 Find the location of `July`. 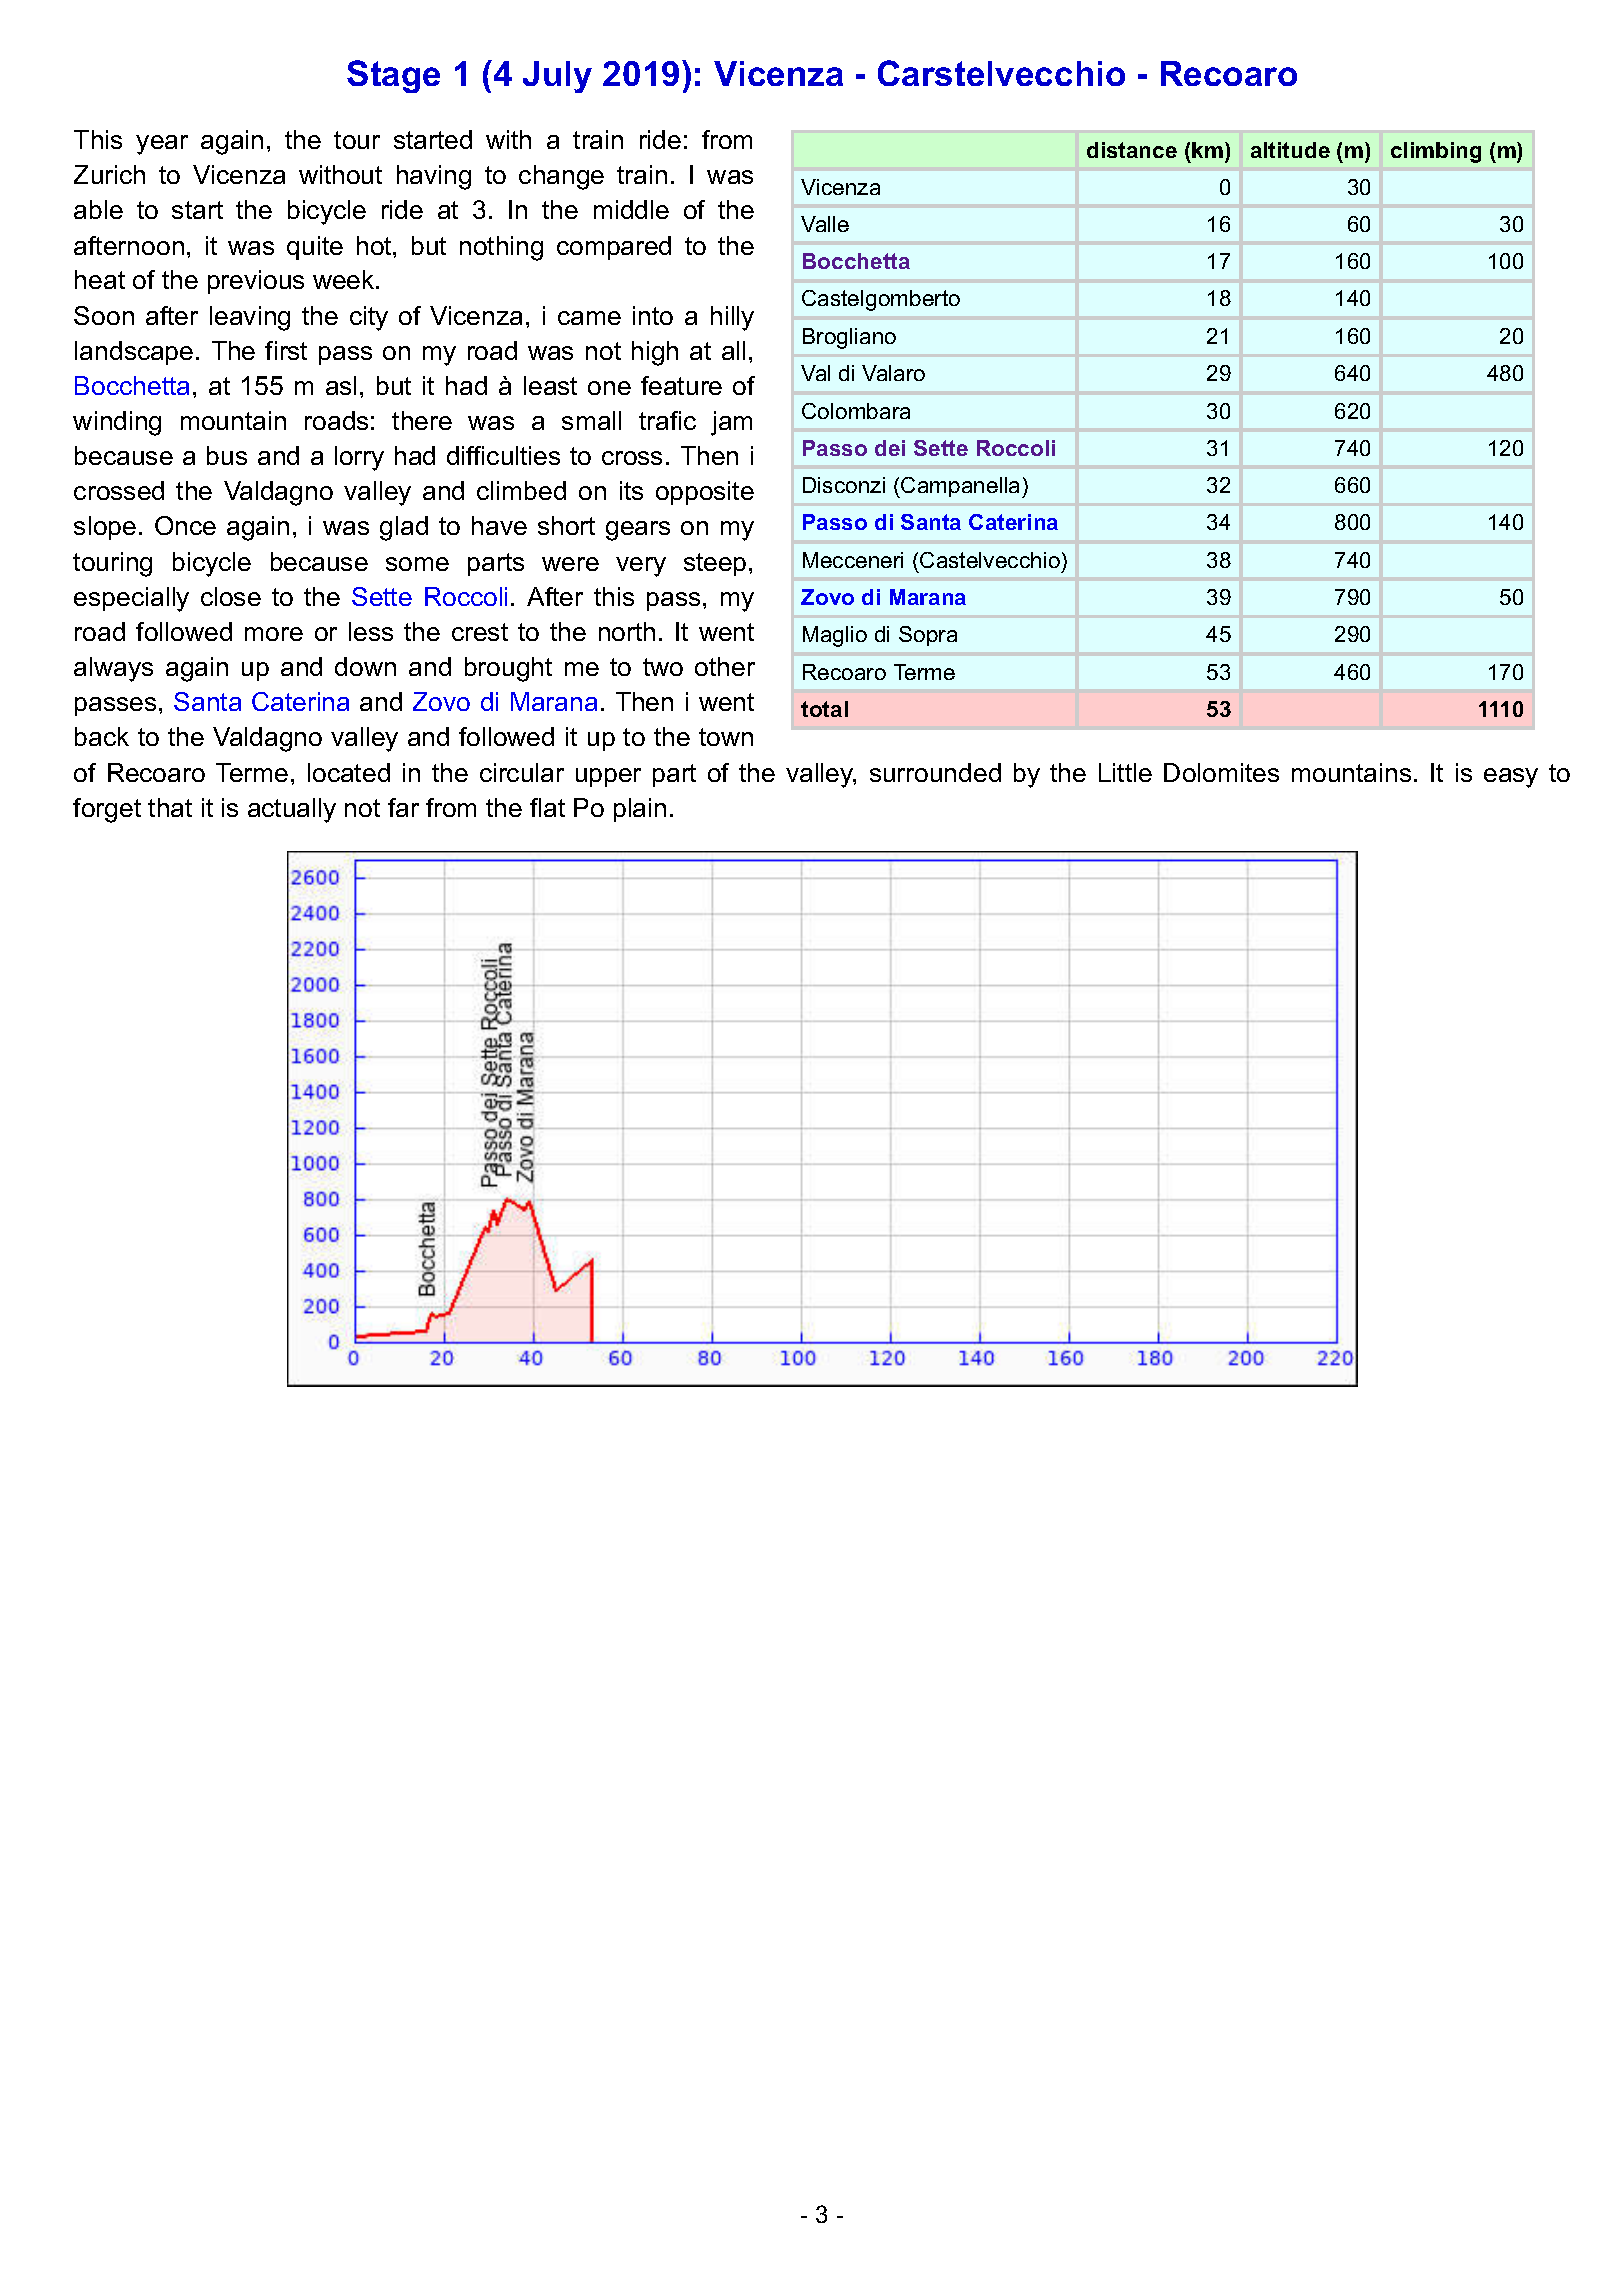

July is located at coordinates (557, 77).
